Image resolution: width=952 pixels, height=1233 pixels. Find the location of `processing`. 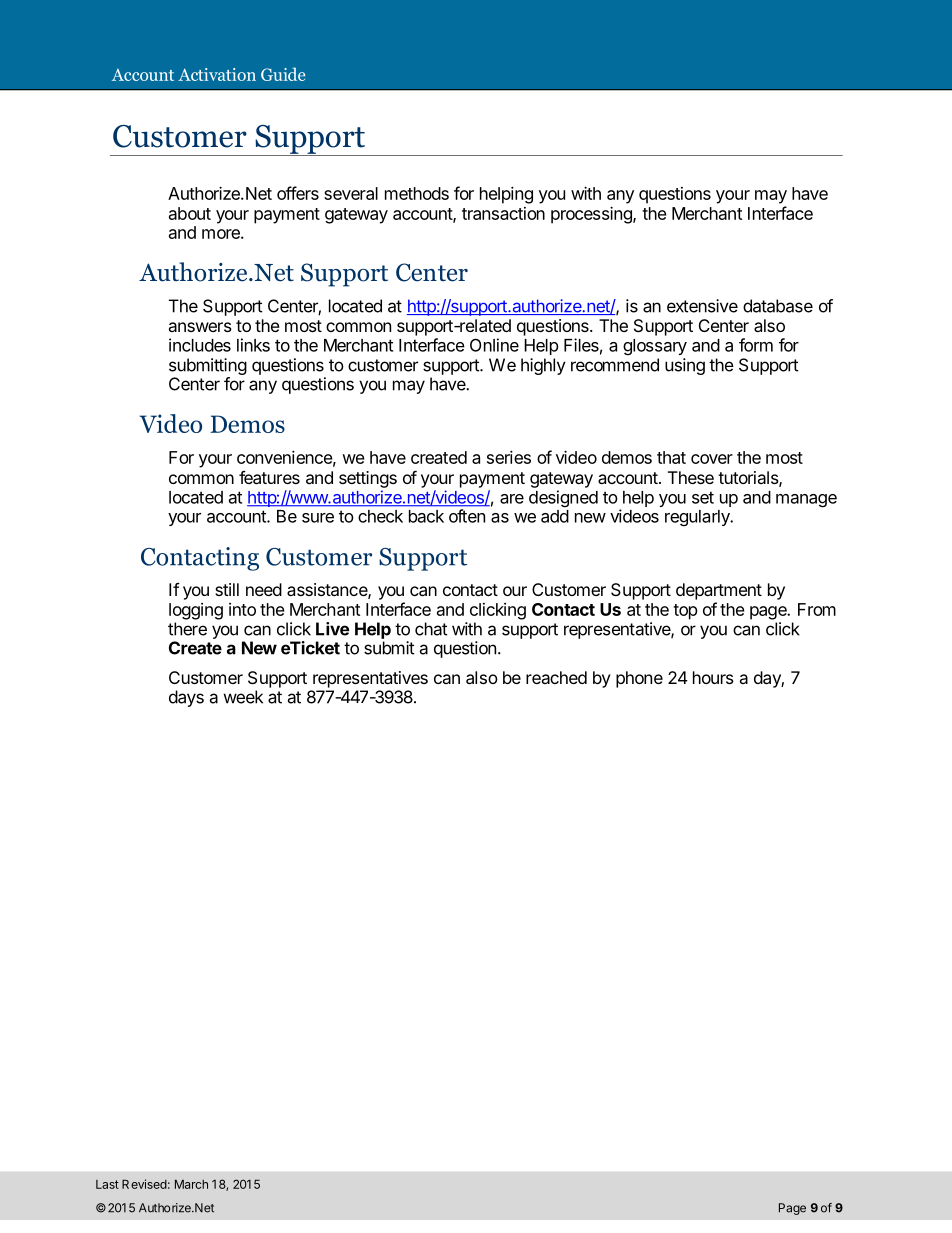

processing is located at coordinates (592, 215).
